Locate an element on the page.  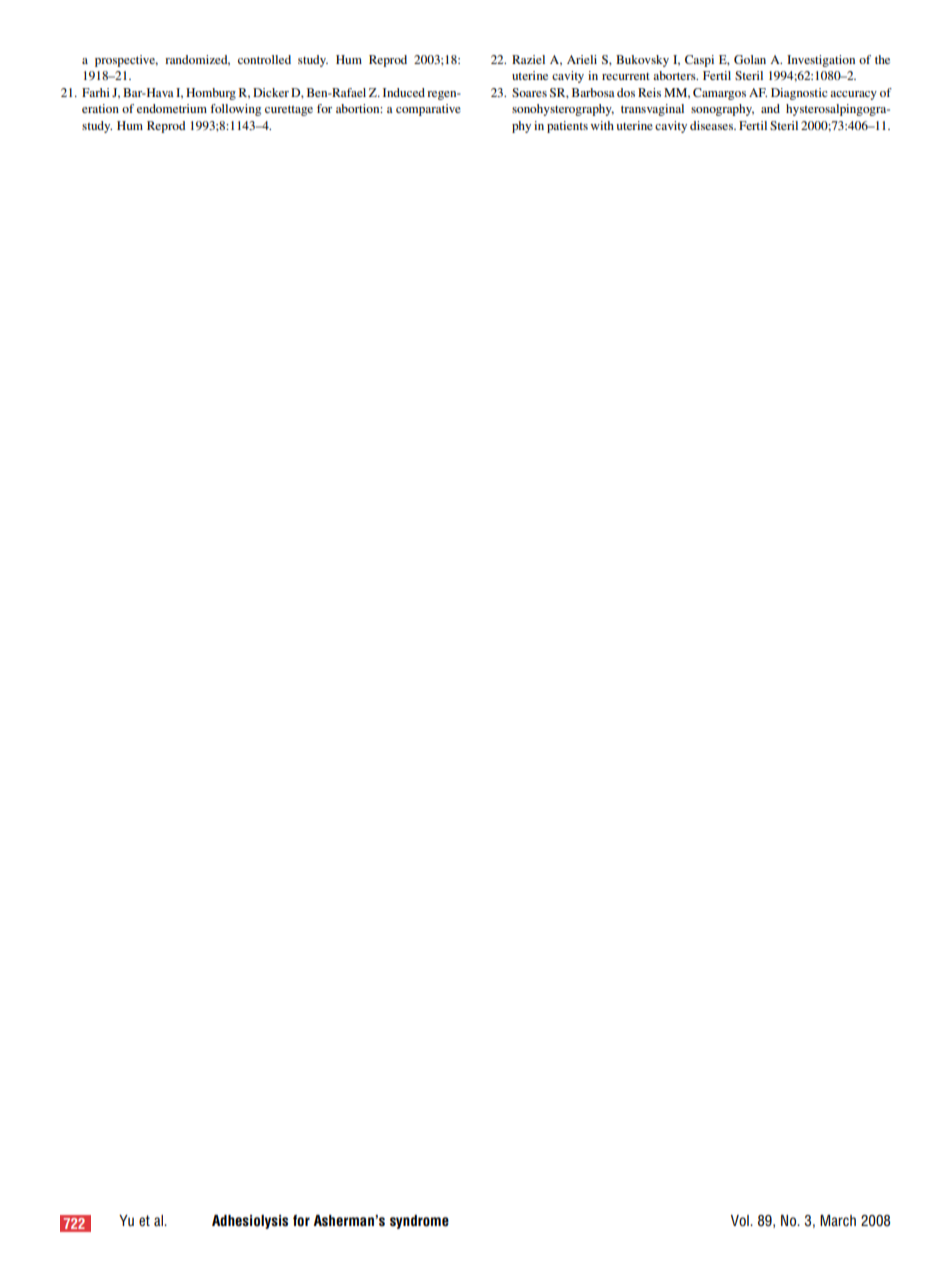
Diagnostic is located at coordinates (799, 94).
